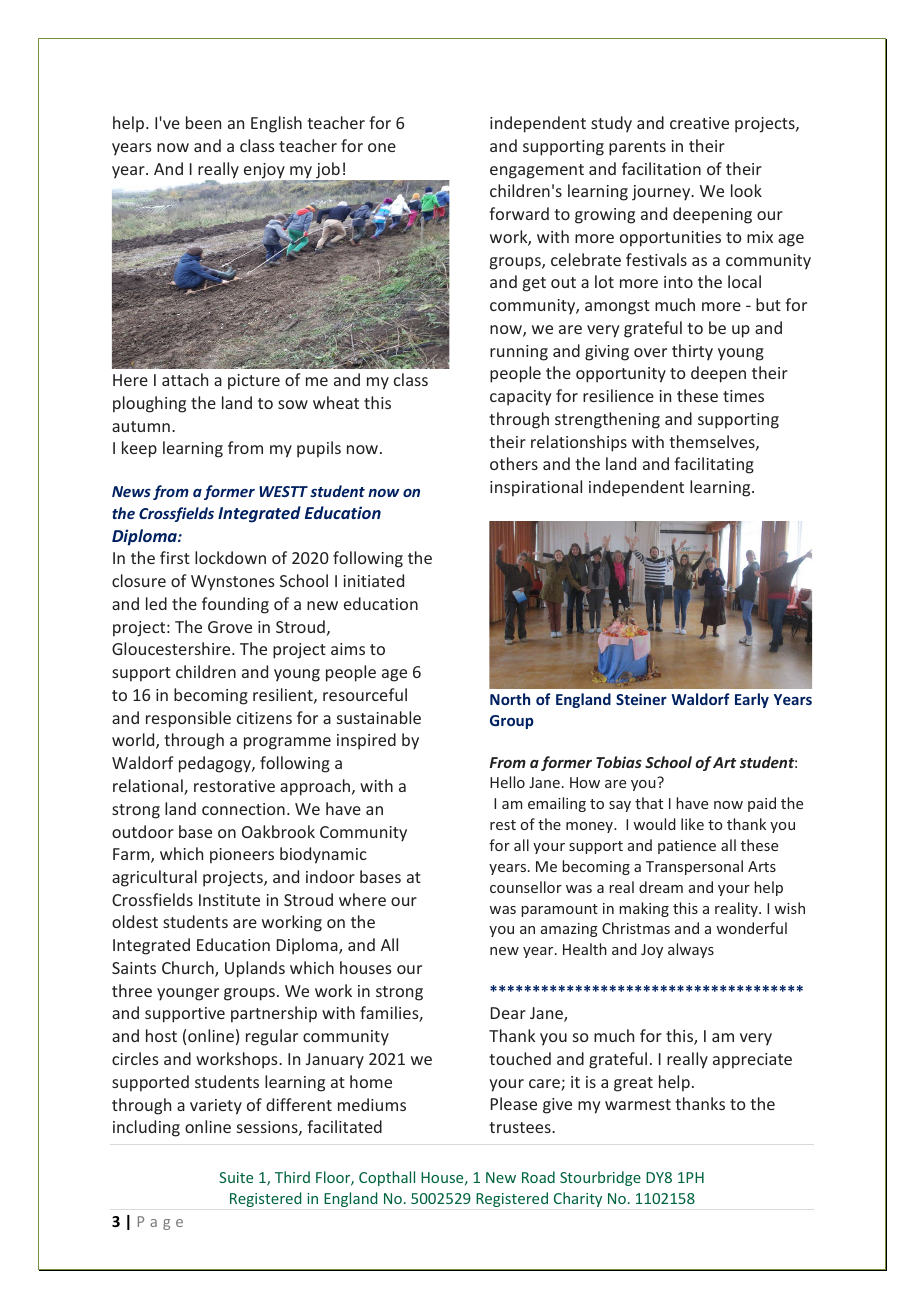 This page has width=924, height=1308. What do you see at coordinates (752, 700) in the page?
I see `Early` at bounding box center [752, 700].
